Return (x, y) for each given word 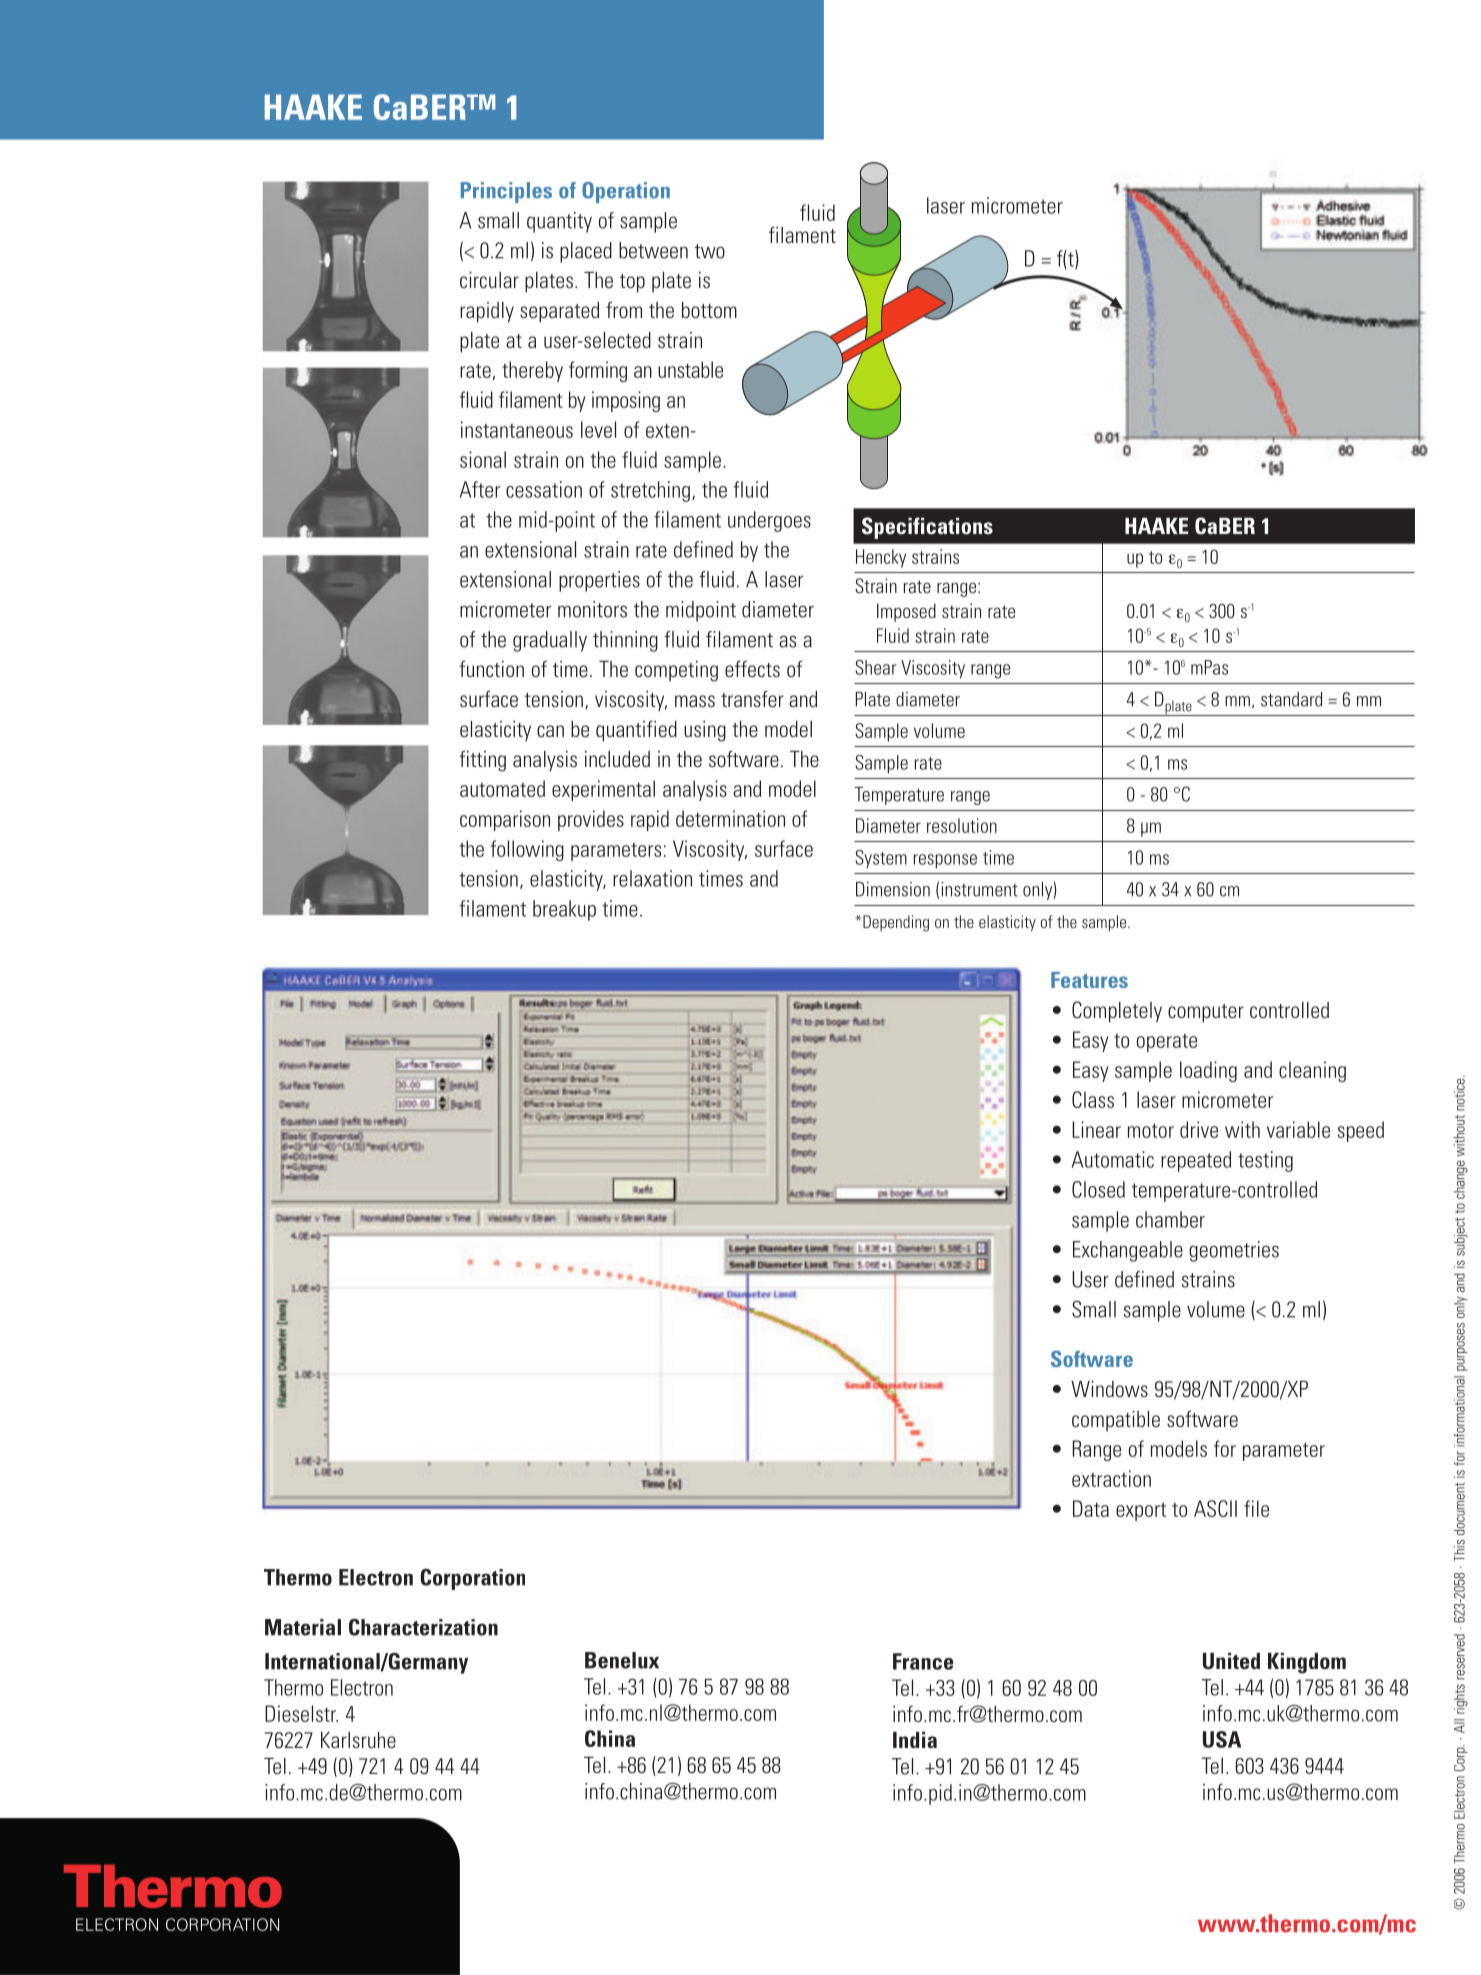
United (1231, 1661)
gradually (550, 641)
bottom (709, 310)
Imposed (906, 612)
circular (489, 280)
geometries (1234, 1251)
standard (1291, 699)
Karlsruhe (358, 1740)
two (710, 251)
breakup (564, 910)
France (923, 1661)
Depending (896, 923)
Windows (1109, 1389)
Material (303, 1627)
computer (1206, 1013)
